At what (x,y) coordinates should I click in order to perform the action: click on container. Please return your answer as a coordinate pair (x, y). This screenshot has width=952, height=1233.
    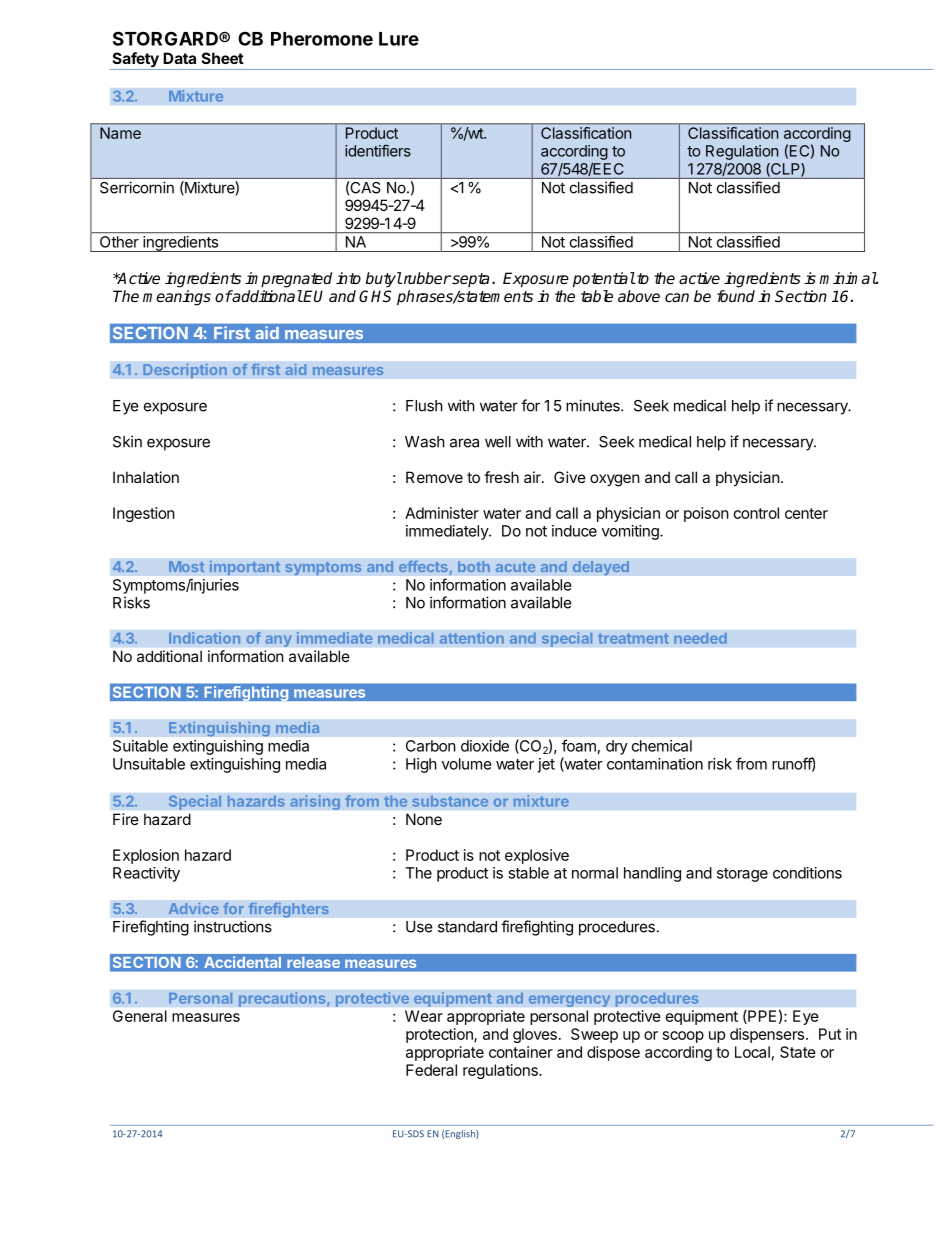
    Looking at the image, I should click on (521, 1052).
